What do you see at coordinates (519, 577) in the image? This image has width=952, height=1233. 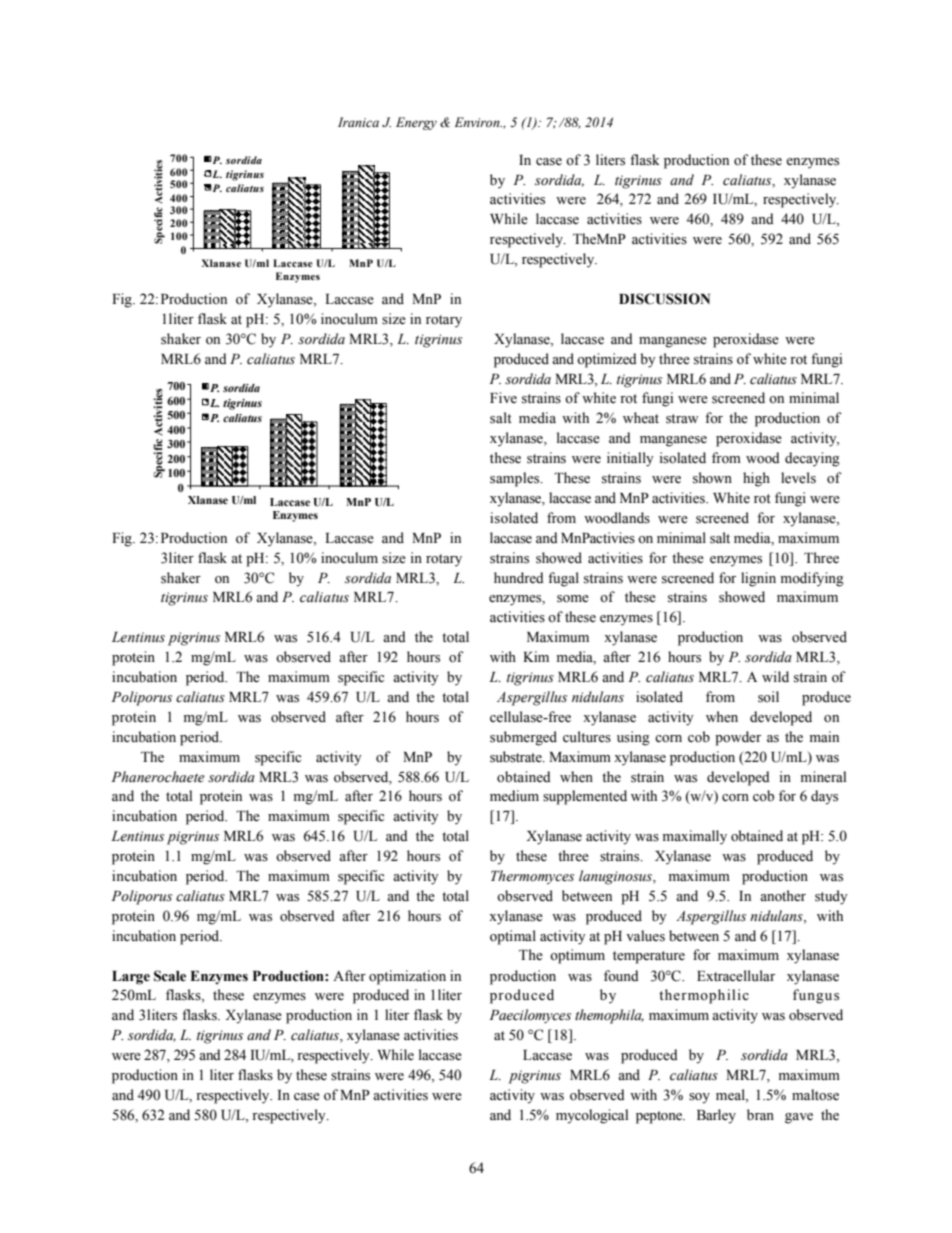 I see `hundred` at bounding box center [519, 577].
